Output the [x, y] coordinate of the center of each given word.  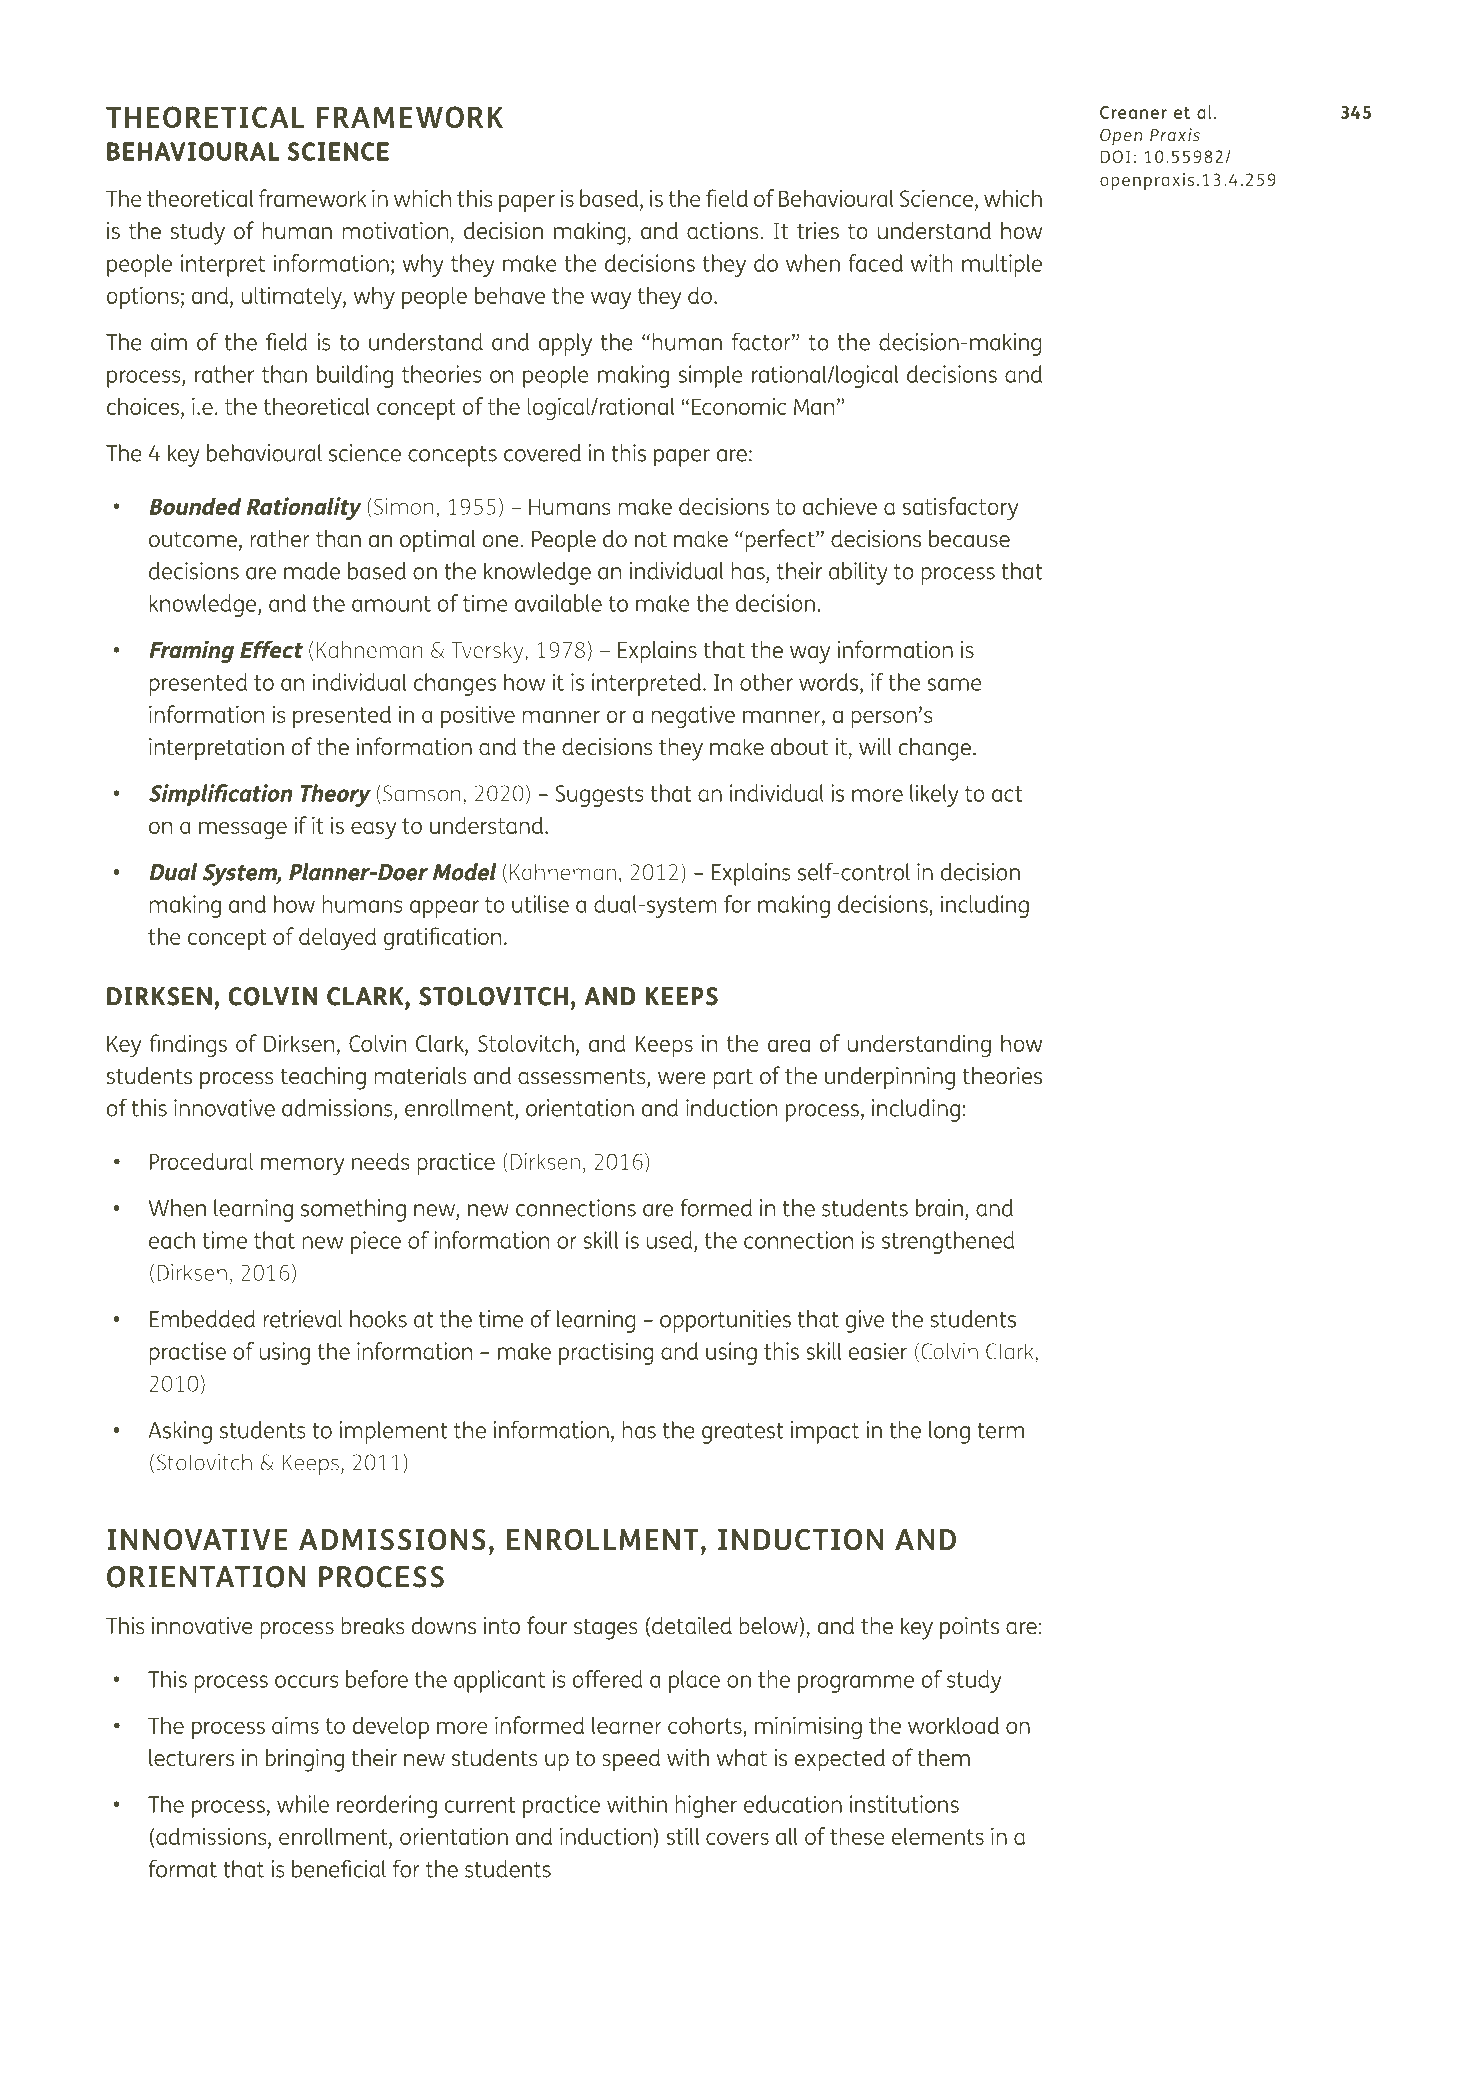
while [303, 1804]
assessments [583, 1077]
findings [188, 1046]
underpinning [890, 1078]
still [683, 1836]
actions [723, 230]
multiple [1002, 265]
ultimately [293, 297]
